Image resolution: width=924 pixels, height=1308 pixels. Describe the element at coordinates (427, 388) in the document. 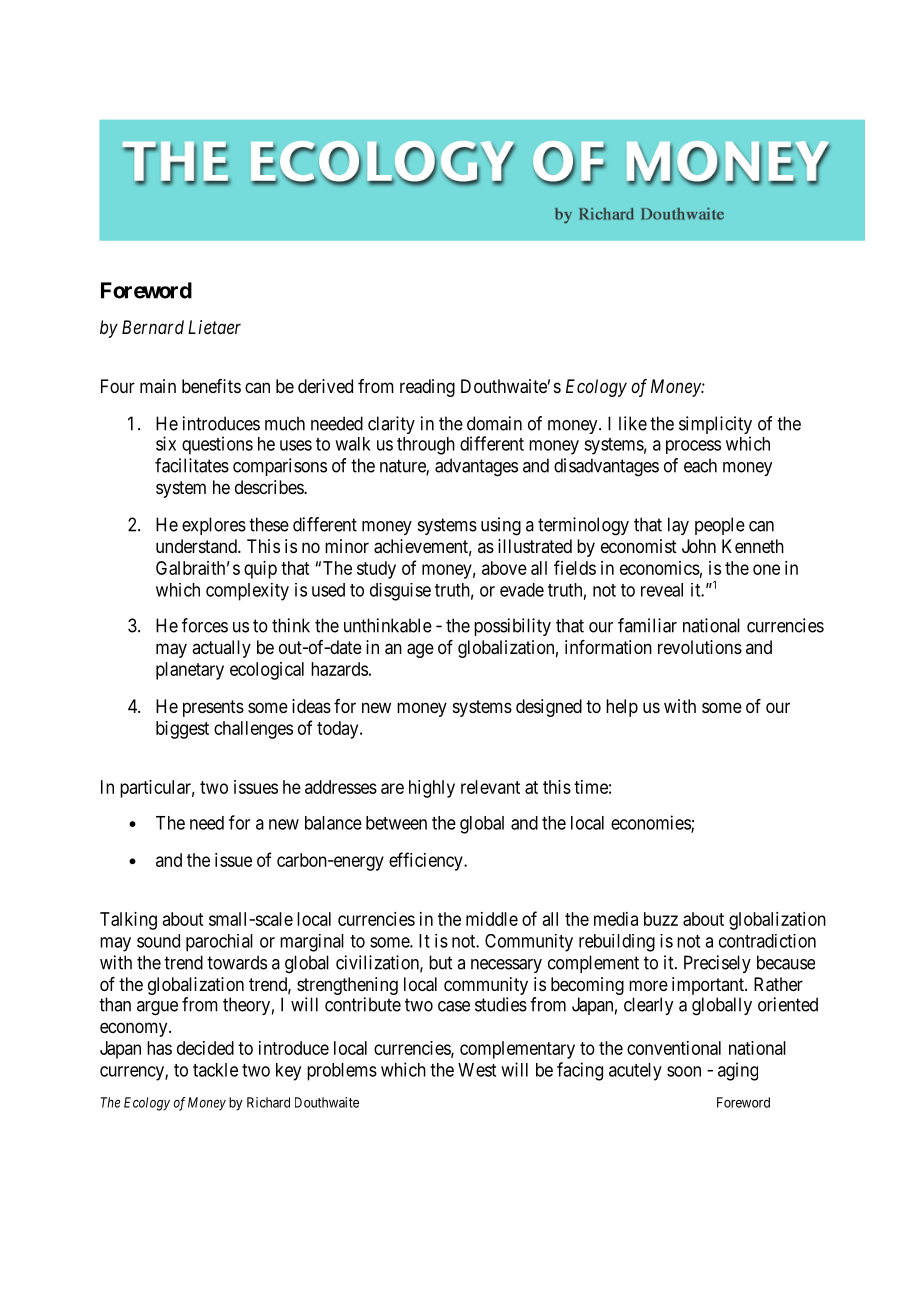

I see `reading` at that location.
